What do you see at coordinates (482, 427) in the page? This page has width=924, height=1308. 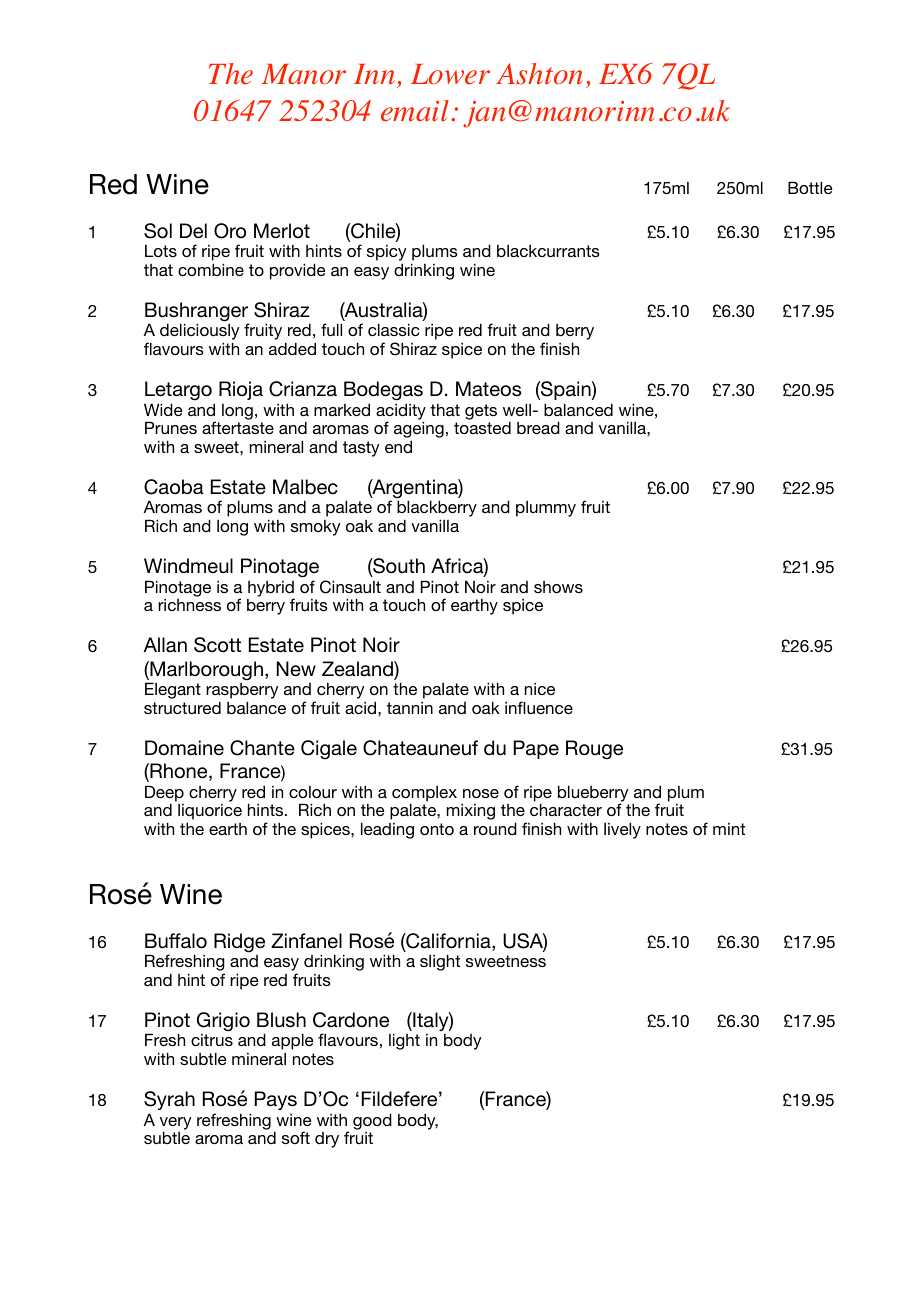 I see `toasted` at bounding box center [482, 427].
